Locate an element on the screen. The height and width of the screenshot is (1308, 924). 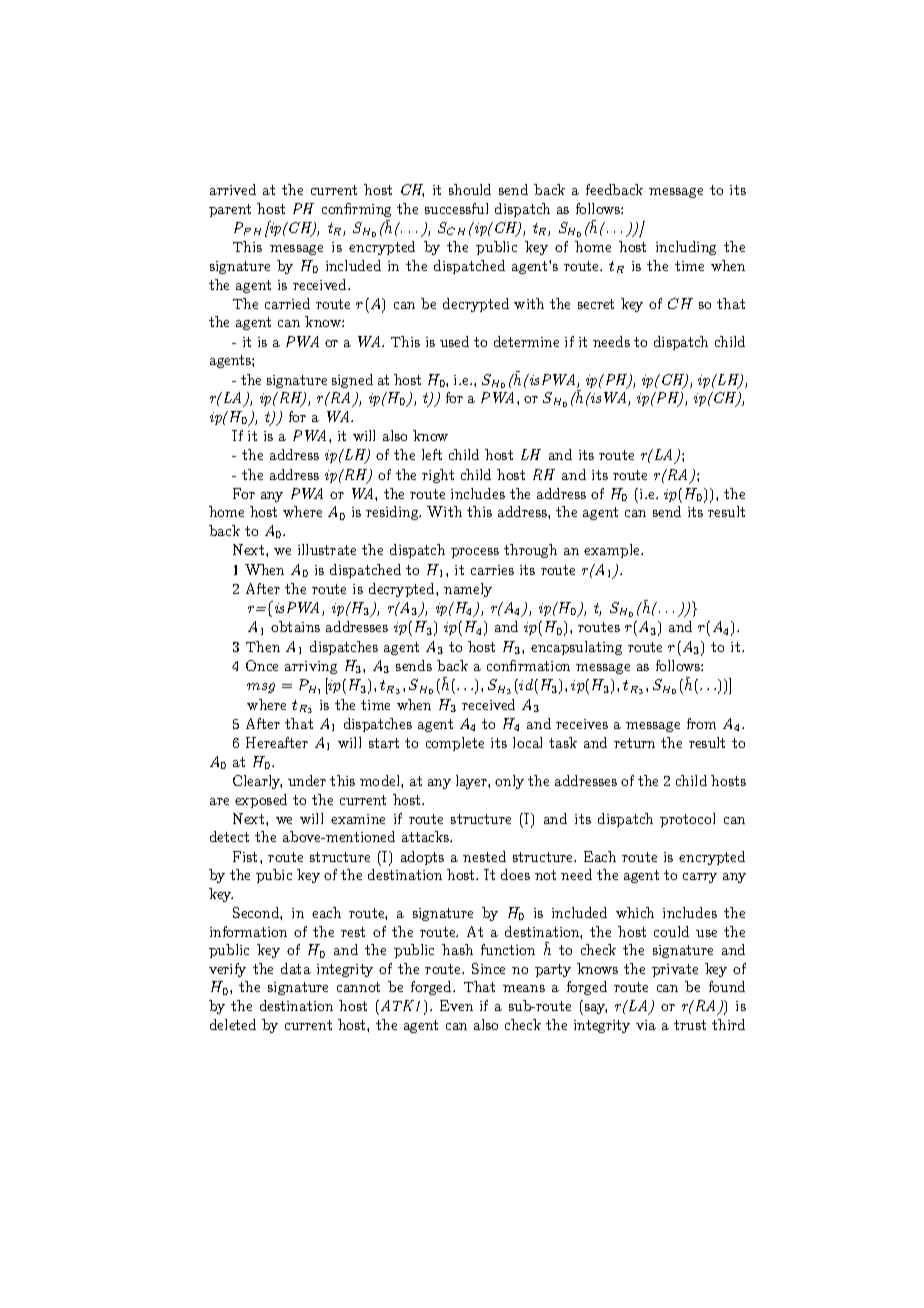
parent is located at coordinates (230, 210).
